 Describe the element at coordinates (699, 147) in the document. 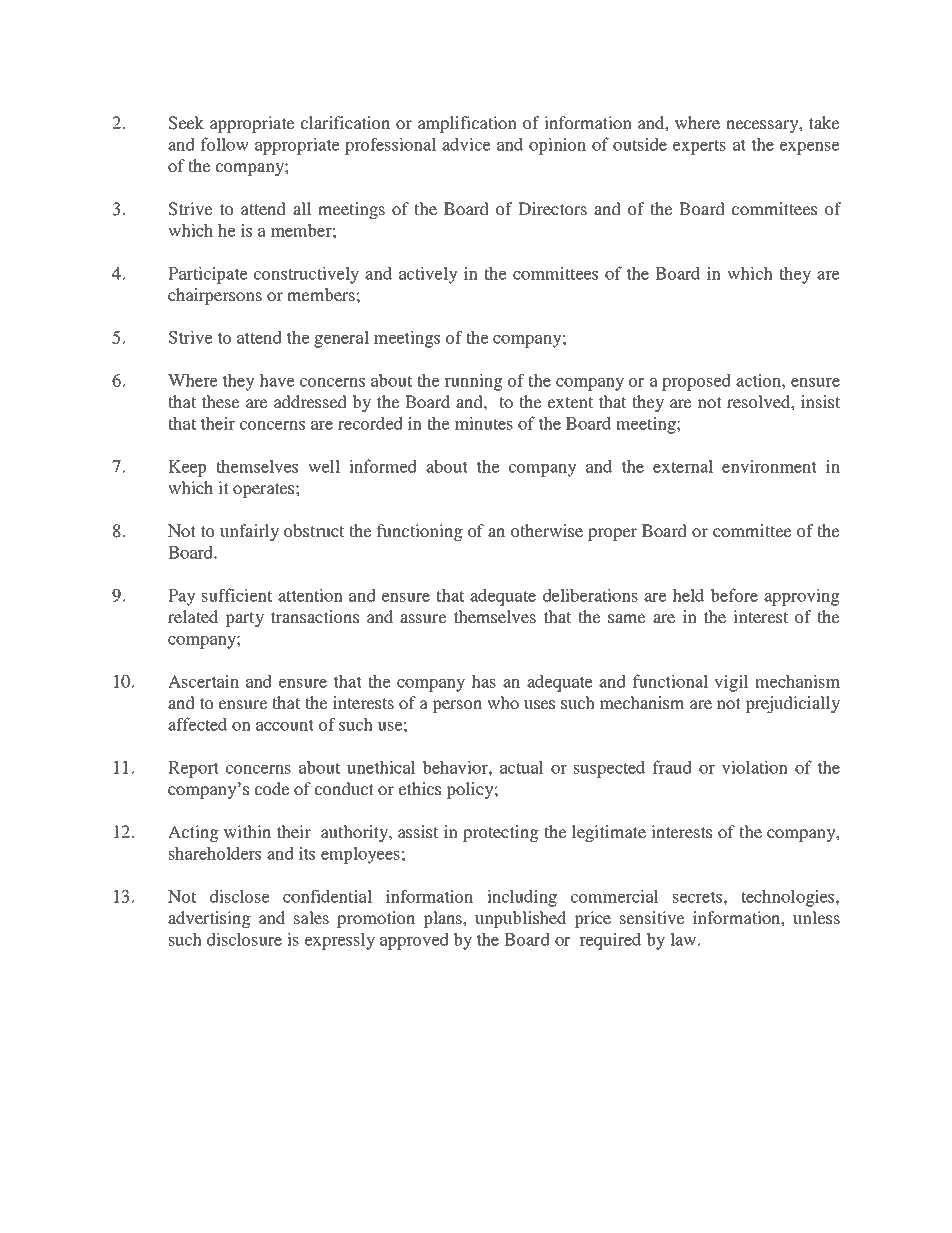

I see `experts` at that location.
